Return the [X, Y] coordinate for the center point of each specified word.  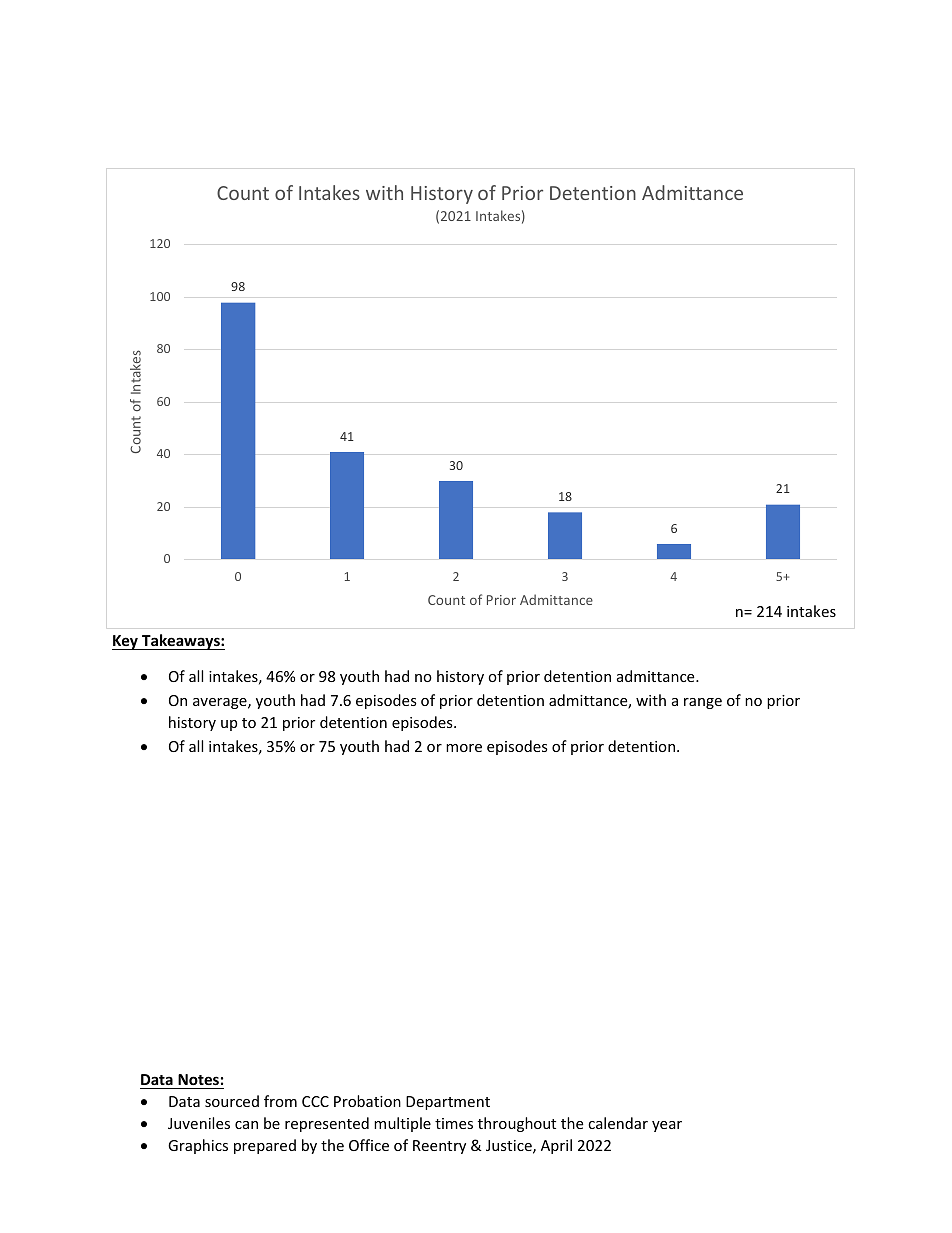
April [556, 1146]
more [464, 748]
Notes [198, 1081]
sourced [232, 1101]
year [667, 1126]
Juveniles [199, 1123]
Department [448, 1103]
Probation [367, 1101]
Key [126, 642]
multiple [402, 1124]
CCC [315, 1101]
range [703, 703]
